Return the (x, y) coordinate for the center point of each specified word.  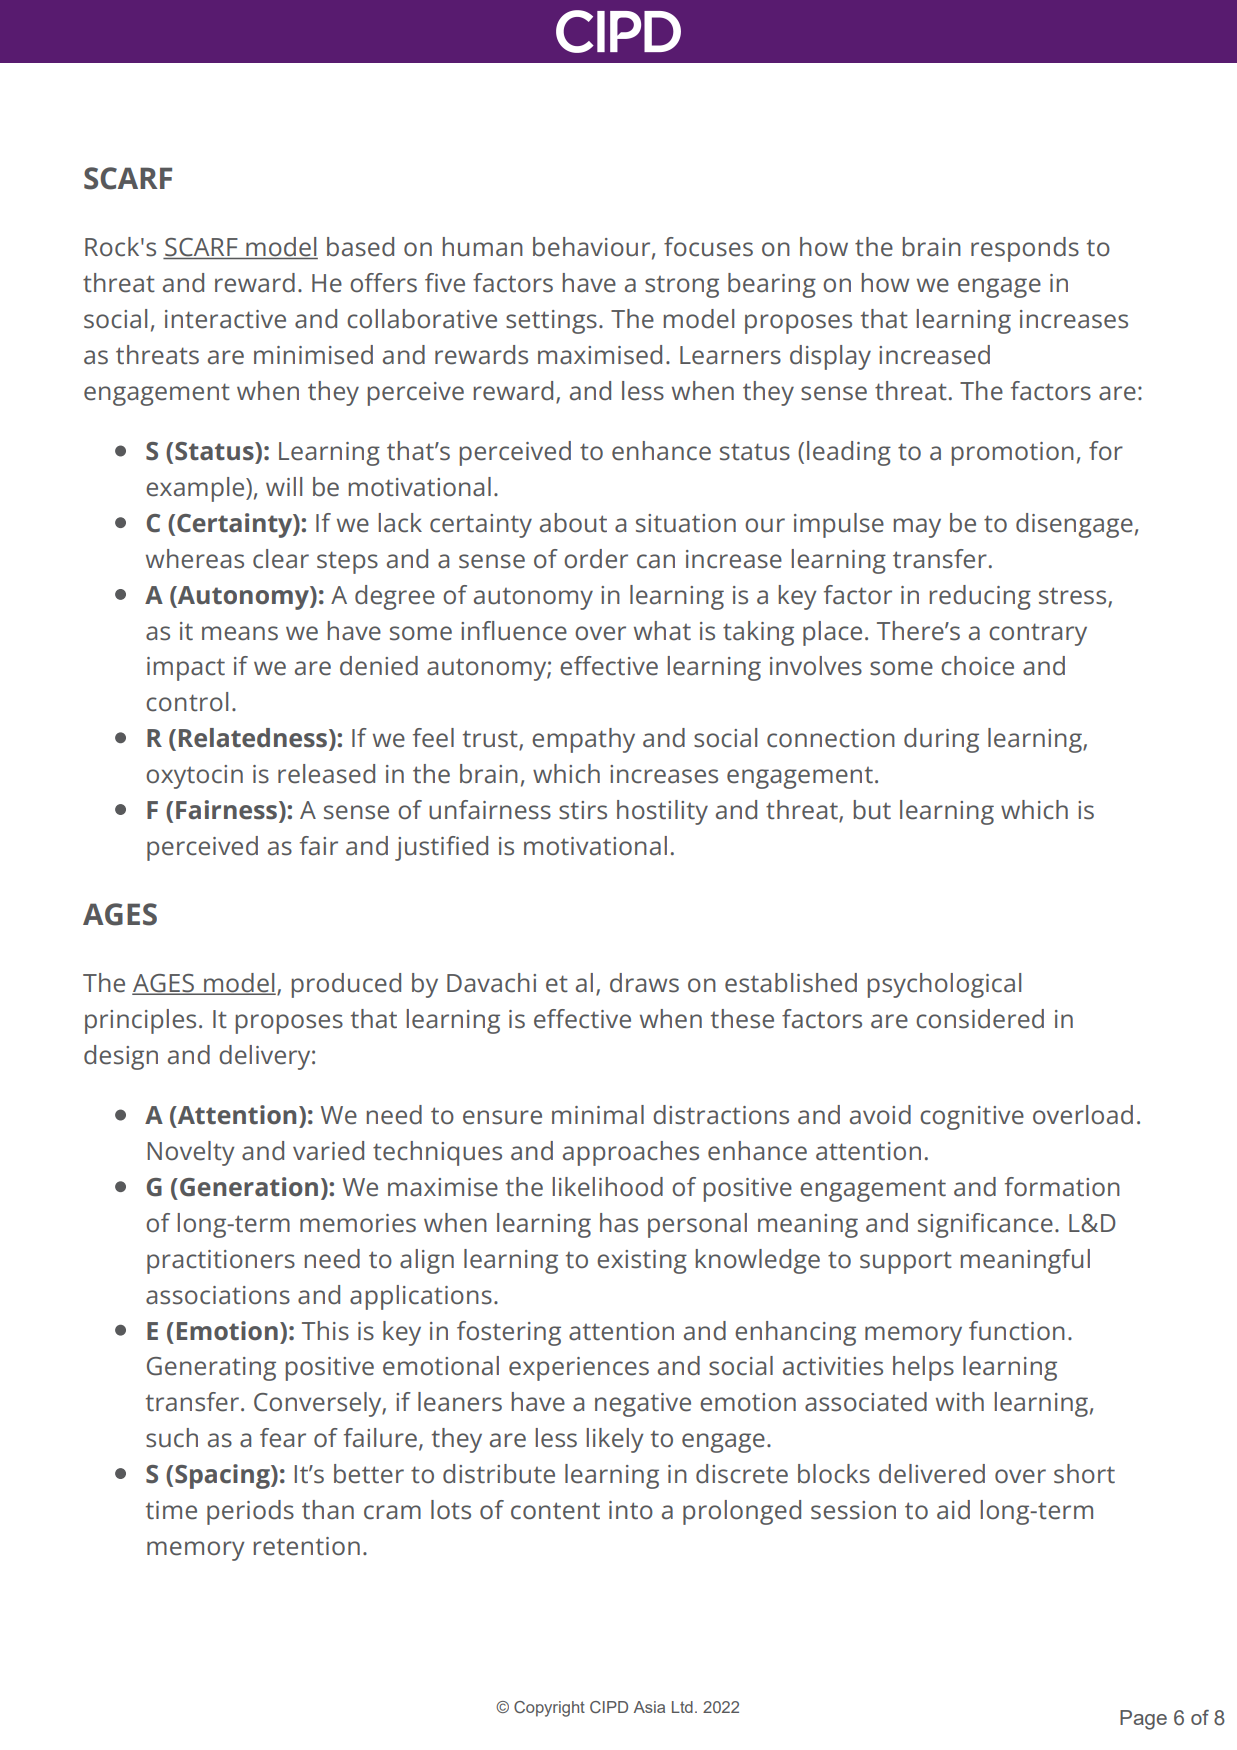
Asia (649, 1707)
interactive (225, 319)
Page (1143, 1720)
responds (1025, 249)
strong (682, 287)
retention (307, 1546)
